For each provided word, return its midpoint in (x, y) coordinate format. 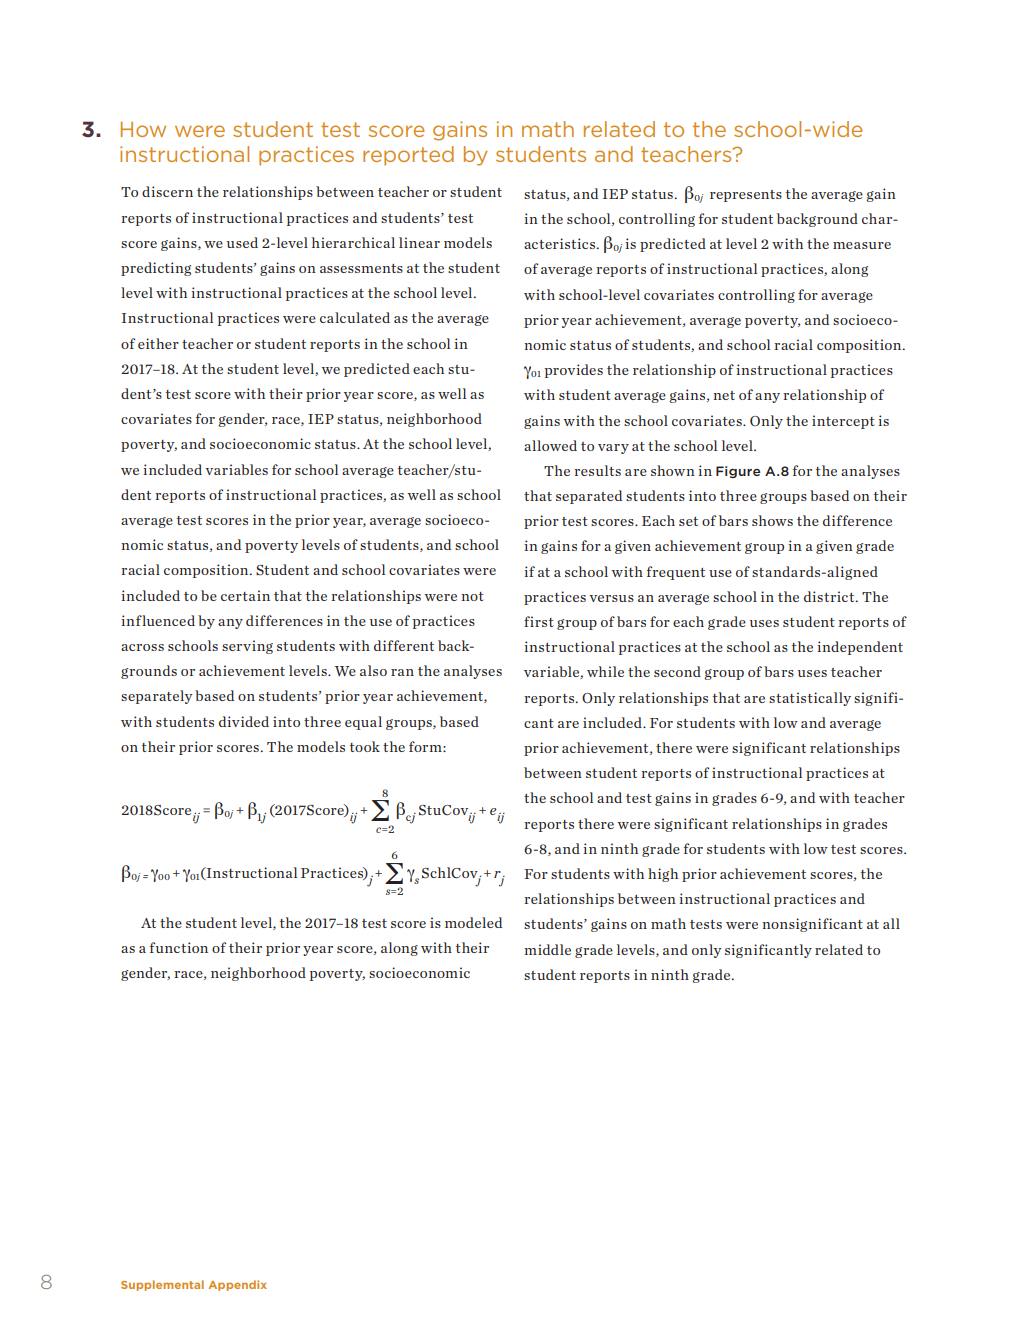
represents (746, 196)
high (663, 875)
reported (408, 156)
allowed (550, 445)
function (179, 947)
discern (167, 191)
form (426, 746)
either (158, 343)
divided (244, 721)
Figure (738, 472)
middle (547, 949)
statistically (810, 699)
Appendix (238, 1285)
